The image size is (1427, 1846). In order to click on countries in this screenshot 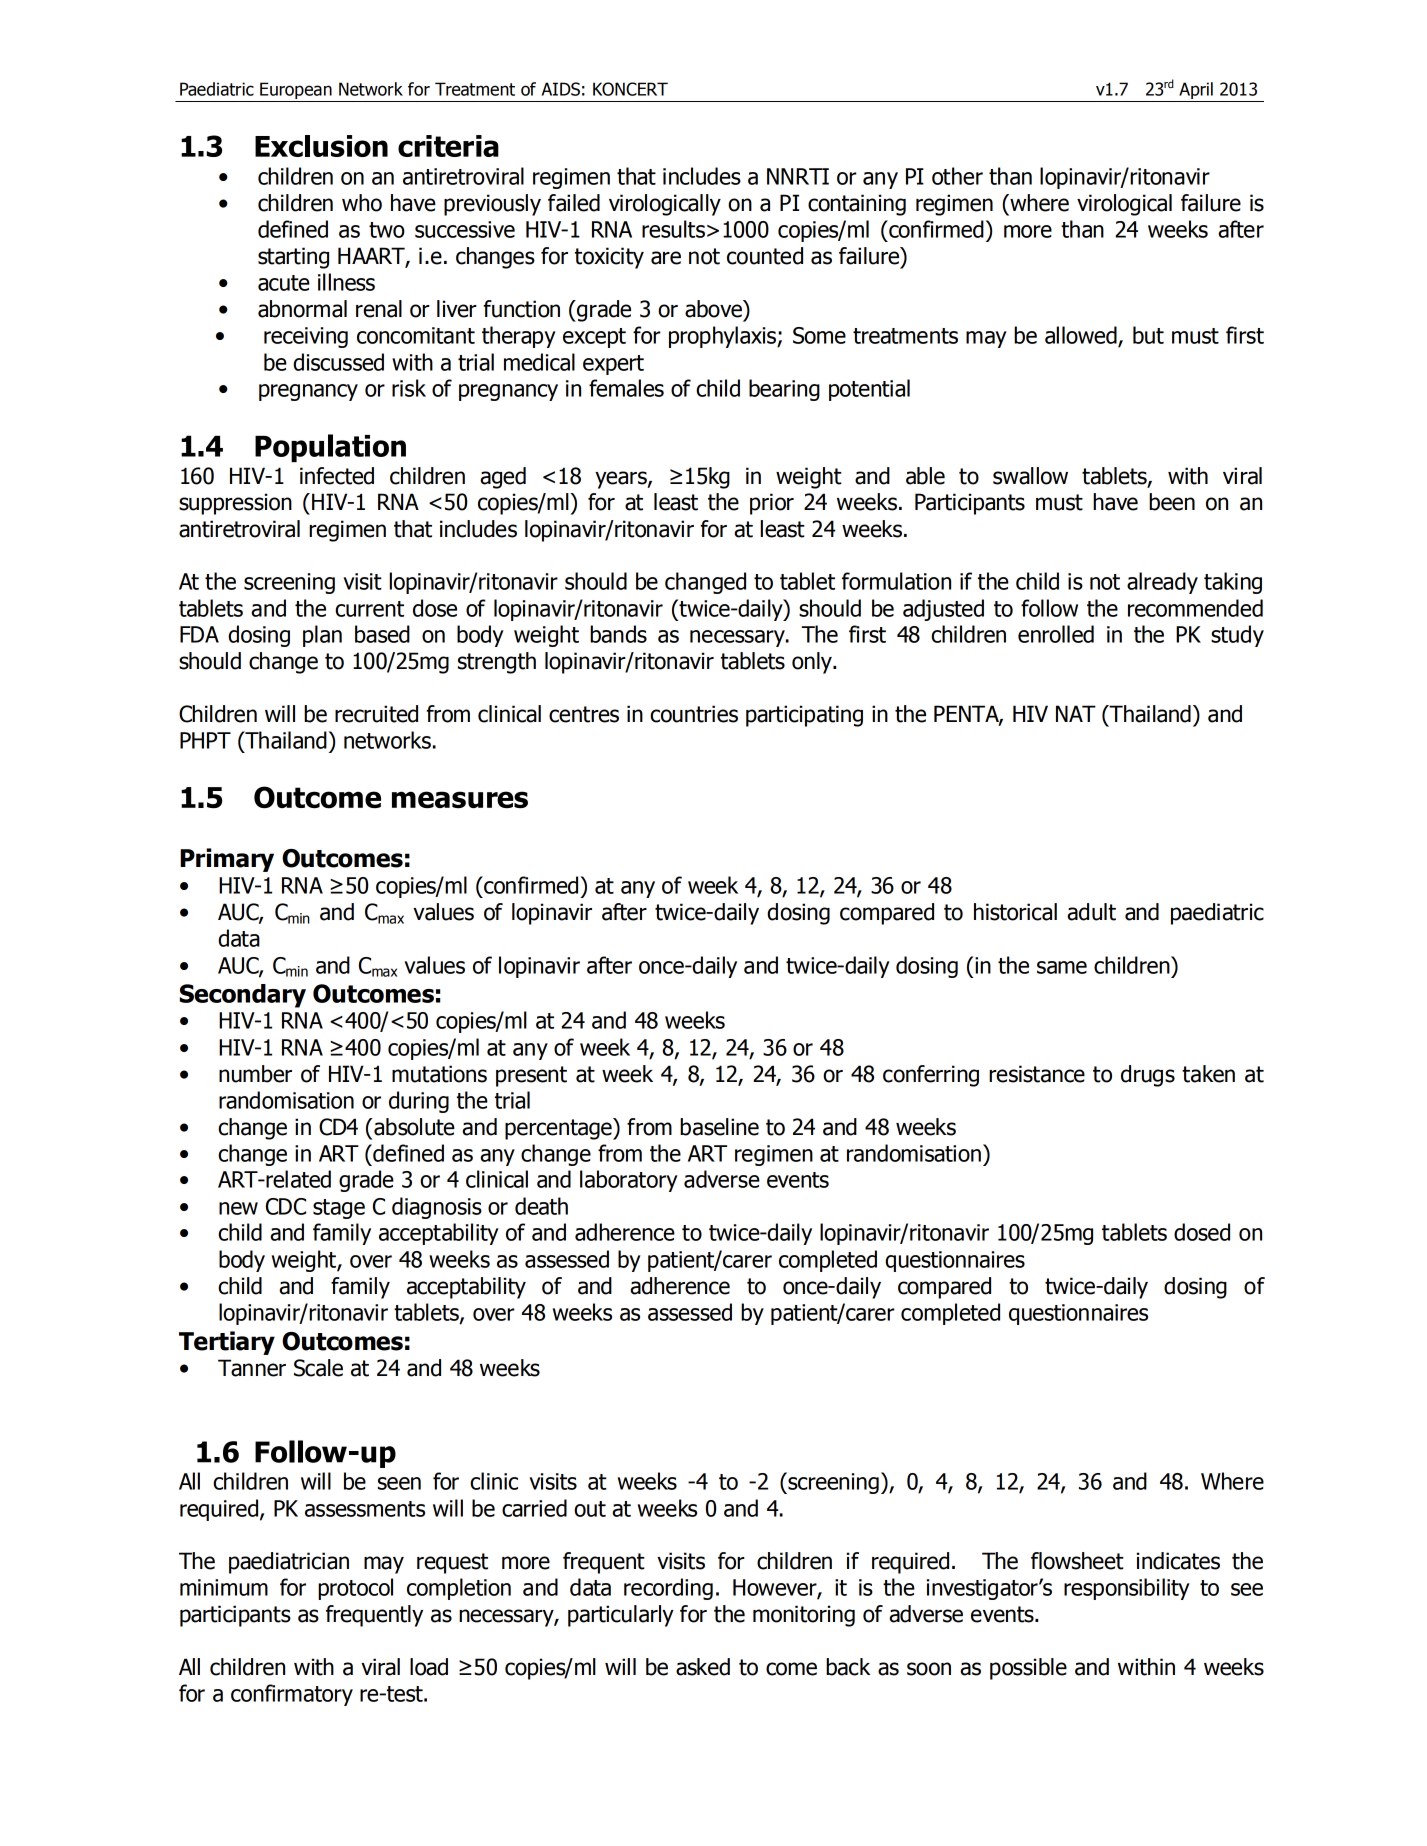, I will do `click(694, 714)`.
